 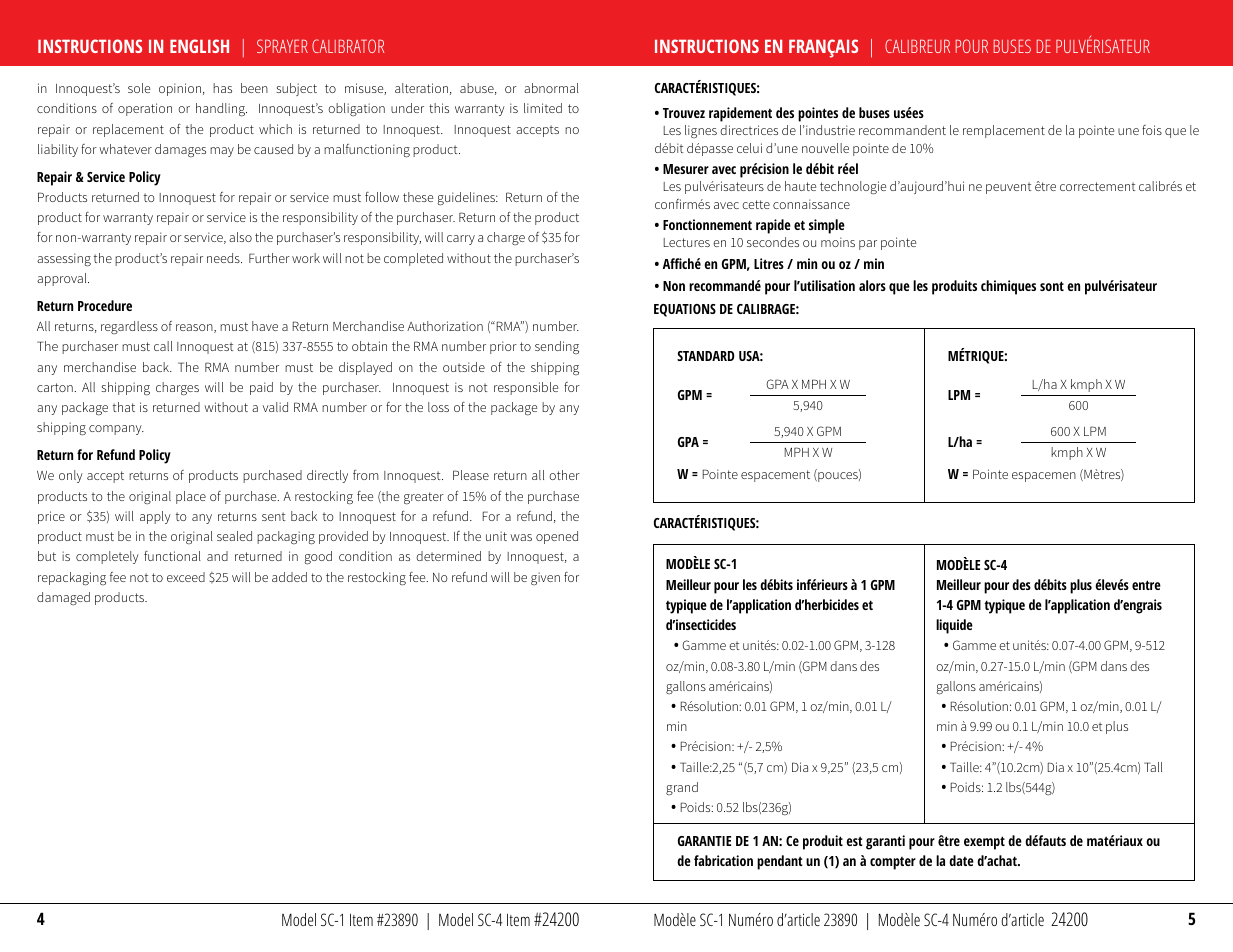 What do you see at coordinates (682, 788) in the screenshot?
I see `grand` at bounding box center [682, 788].
